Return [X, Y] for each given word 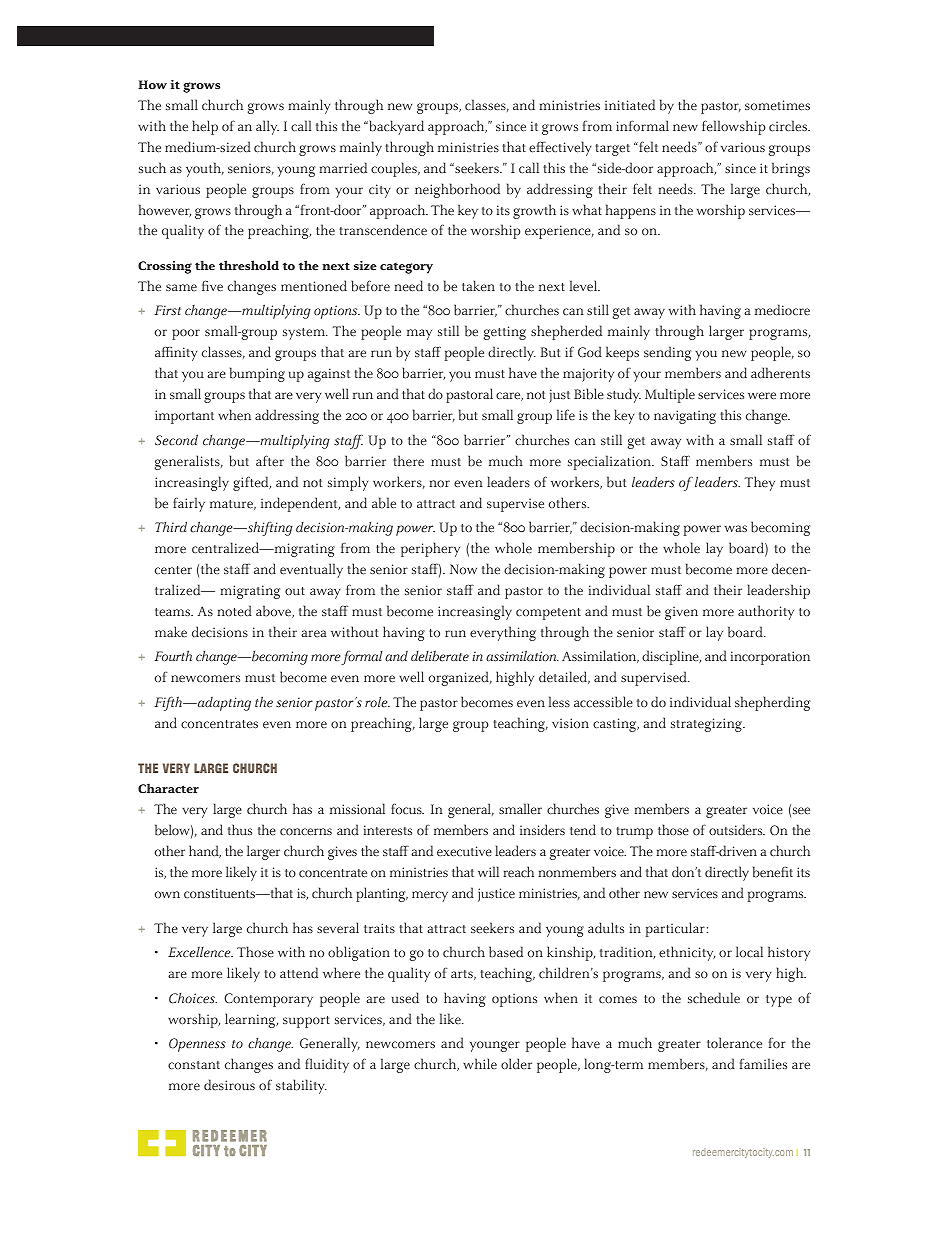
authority [766, 612]
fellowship [734, 127]
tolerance [734, 1043]
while [480, 1063]
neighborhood [457, 190]
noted [234, 611]
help [205, 127]
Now [463, 569]
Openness [197, 1045]
